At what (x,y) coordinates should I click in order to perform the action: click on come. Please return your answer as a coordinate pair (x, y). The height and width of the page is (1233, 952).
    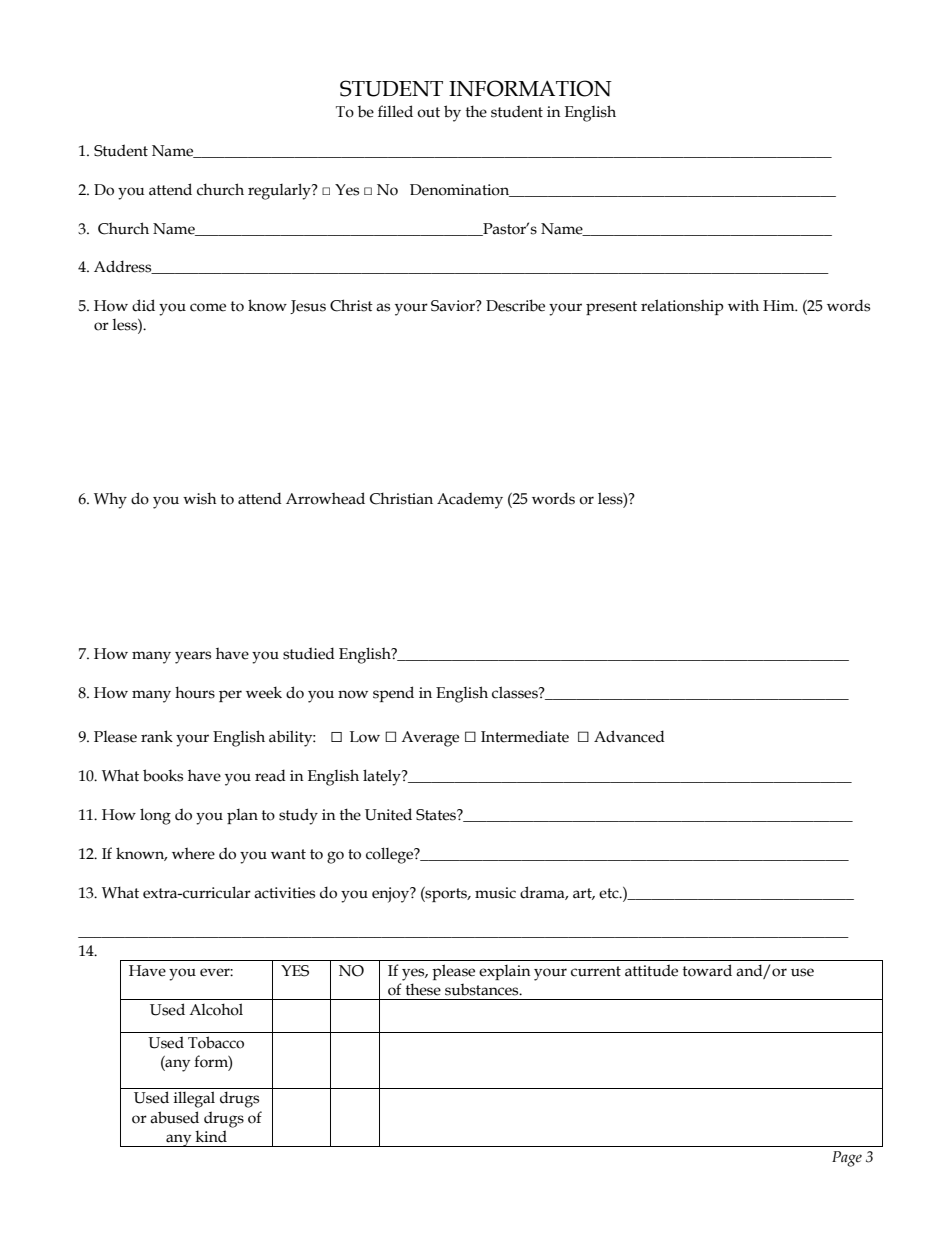
    Looking at the image, I should click on (208, 307).
